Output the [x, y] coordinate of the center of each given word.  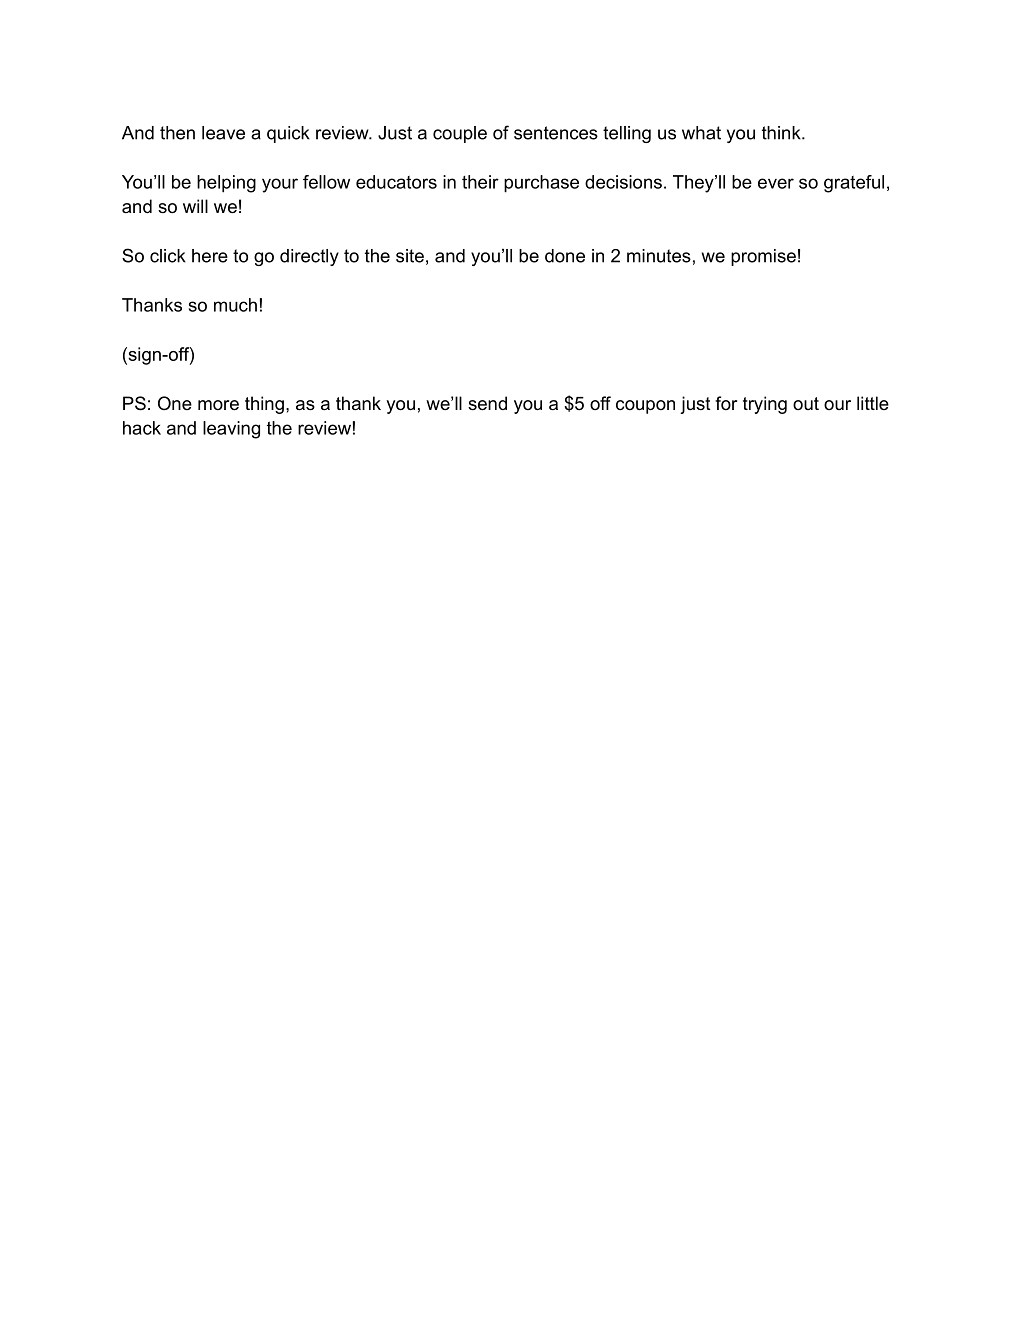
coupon [645, 407]
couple [460, 134]
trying [765, 405]
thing [264, 405]
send [487, 403]
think [782, 133]
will [195, 206]
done [565, 256]
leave [223, 133]
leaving [231, 430]
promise [763, 257]
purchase [541, 184]
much [235, 305]
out [806, 403]
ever [776, 183]
